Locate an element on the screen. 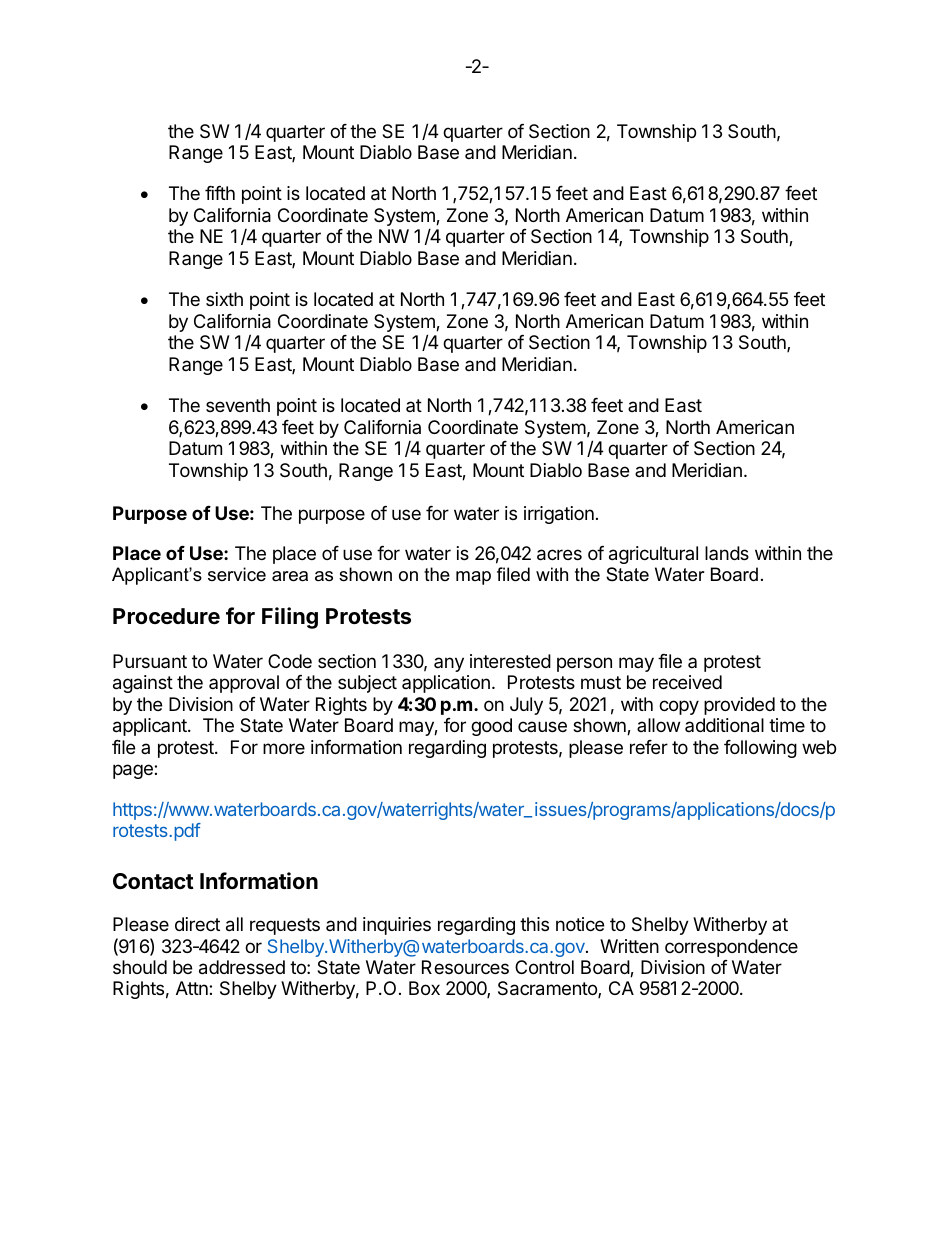  addressed is located at coordinates (242, 967).
